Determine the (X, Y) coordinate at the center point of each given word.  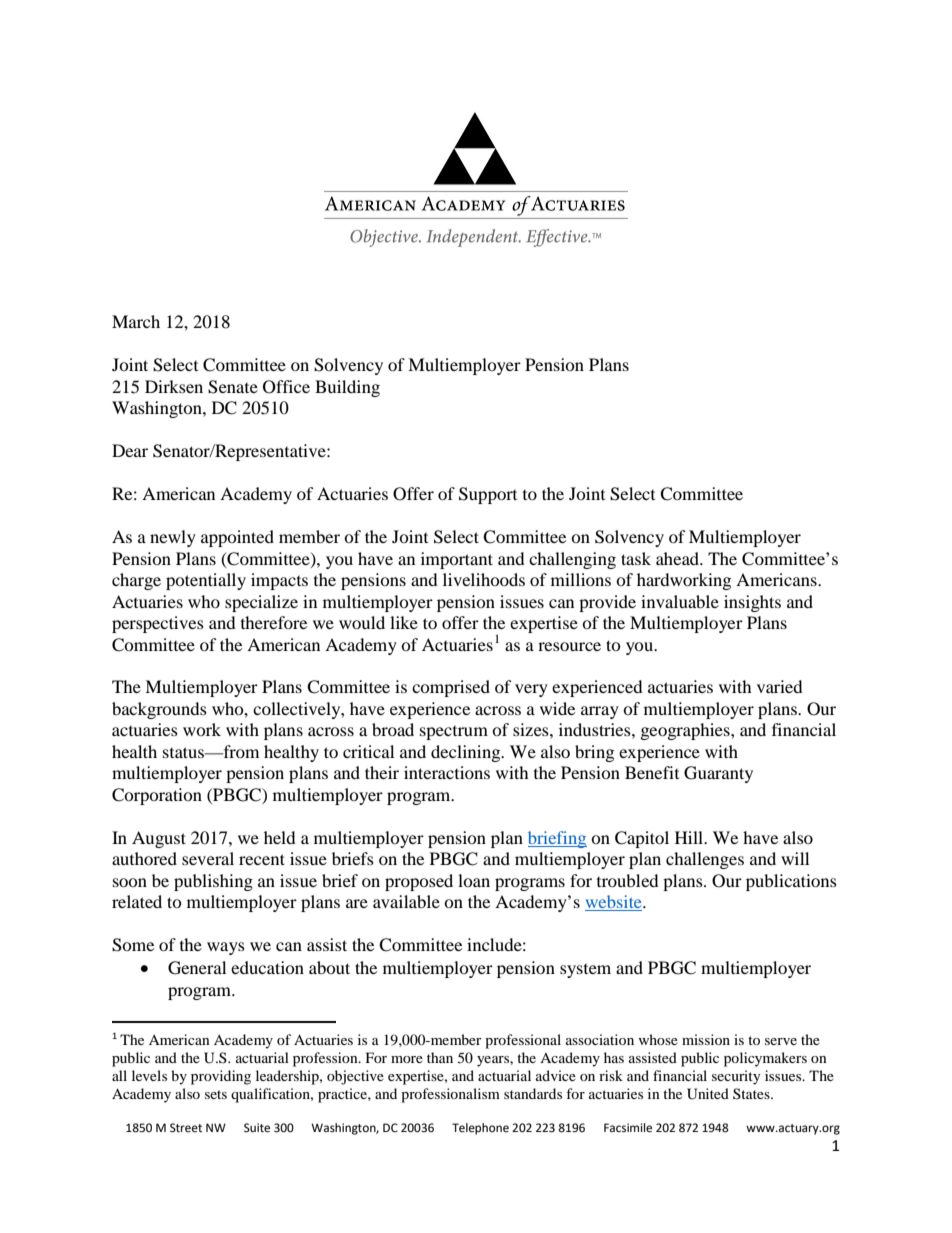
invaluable (680, 601)
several (208, 858)
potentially (206, 581)
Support (488, 495)
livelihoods (484, 579)
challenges (705, 860)
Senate (233, 387)
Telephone (480, 1129)
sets (216, 1094)
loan (474, 880)
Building (347, 388)
